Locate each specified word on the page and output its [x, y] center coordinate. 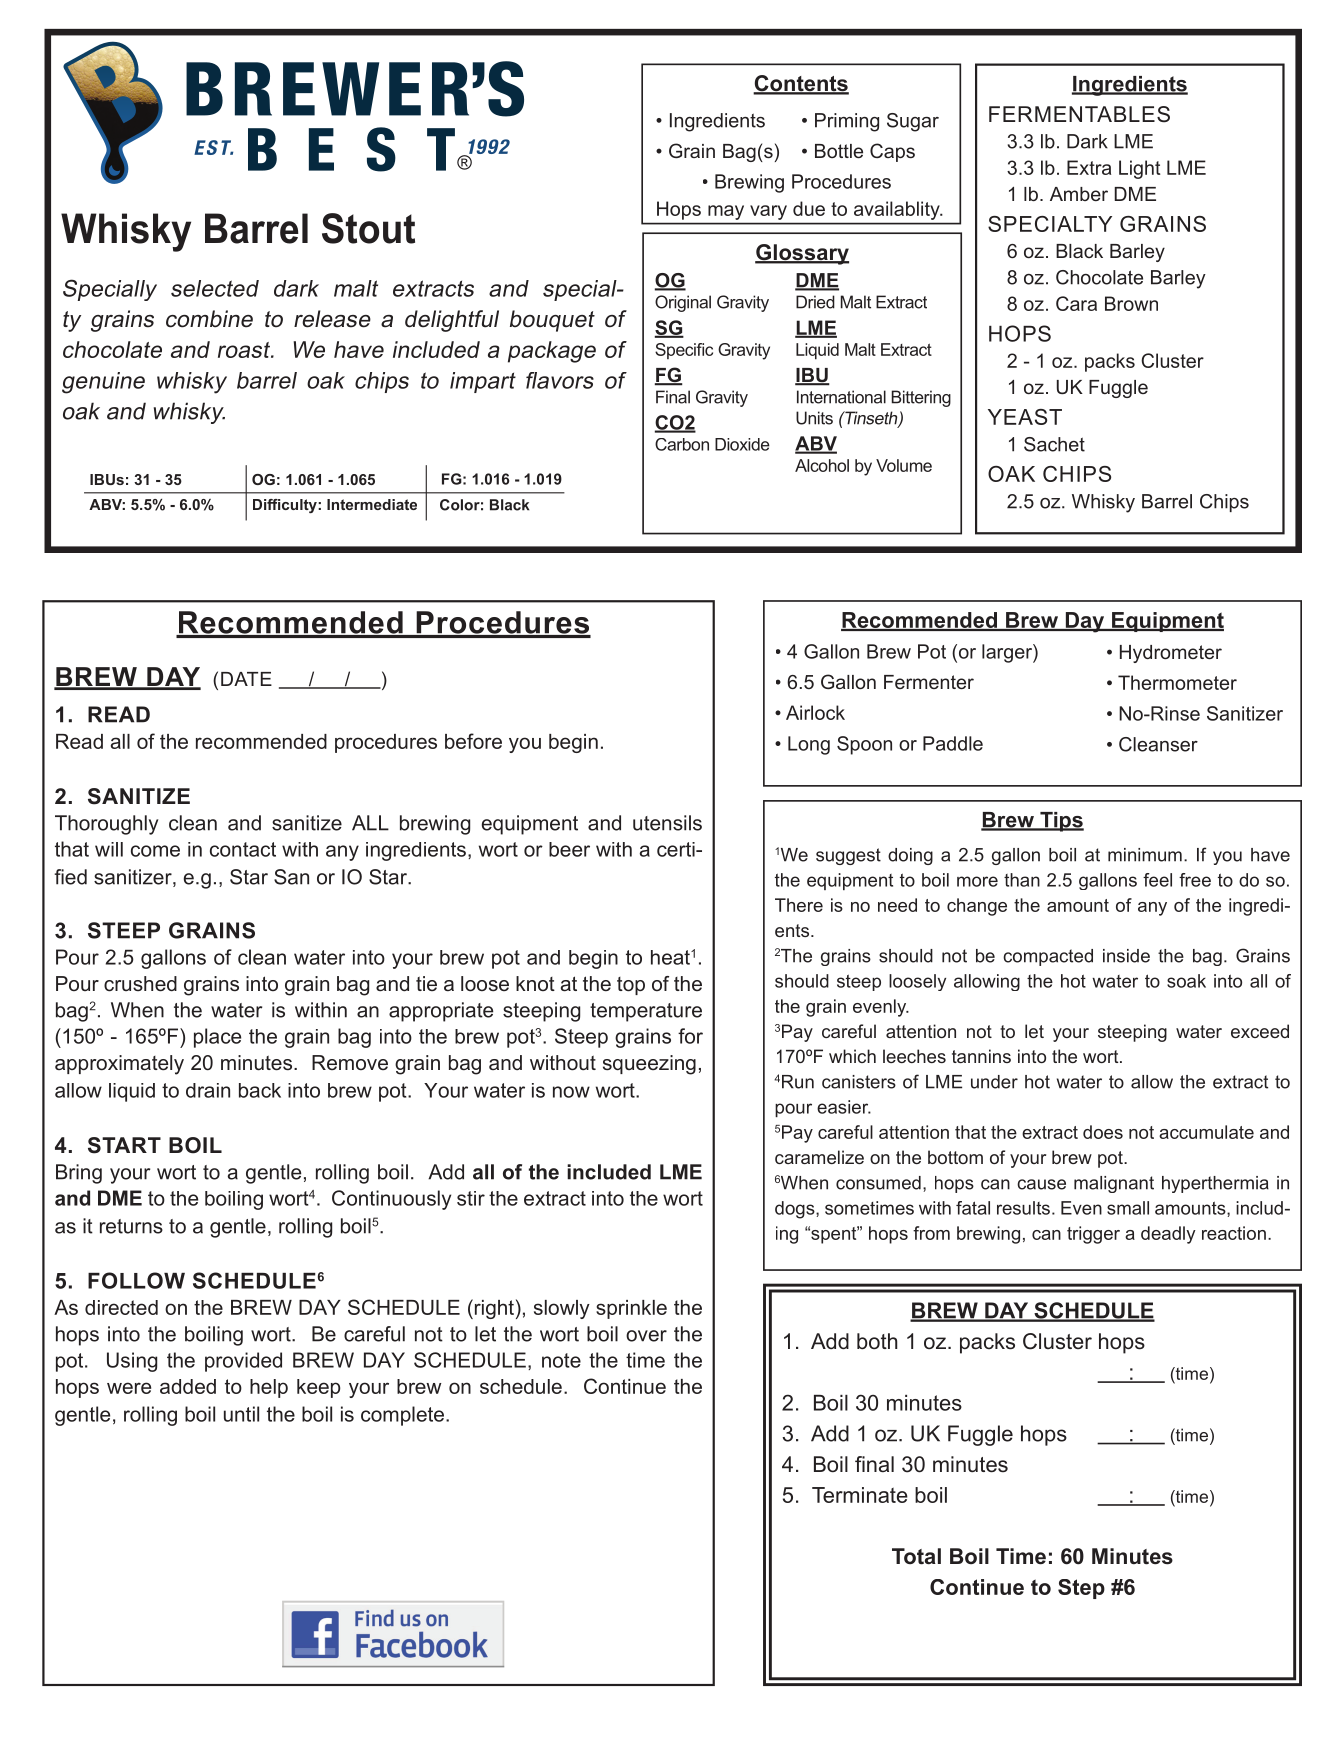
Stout [368, 228]
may [726, 212]
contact [243, 849]
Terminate [860, 1495]
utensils [667, 823]
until [241, 1414]
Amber [1079, 194]
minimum [1145, 855]
